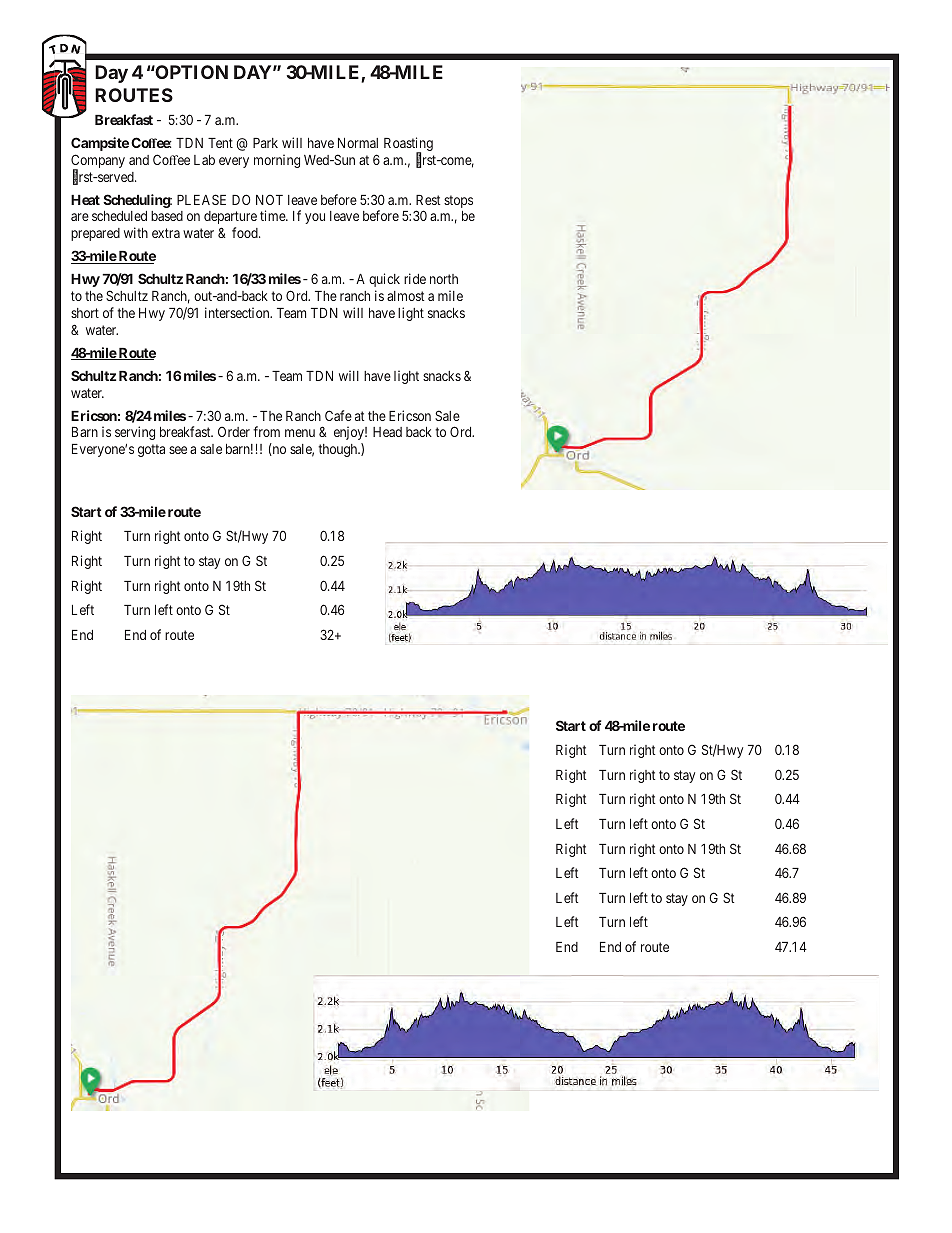  I want to click on Campsite, so click(100, 144).
